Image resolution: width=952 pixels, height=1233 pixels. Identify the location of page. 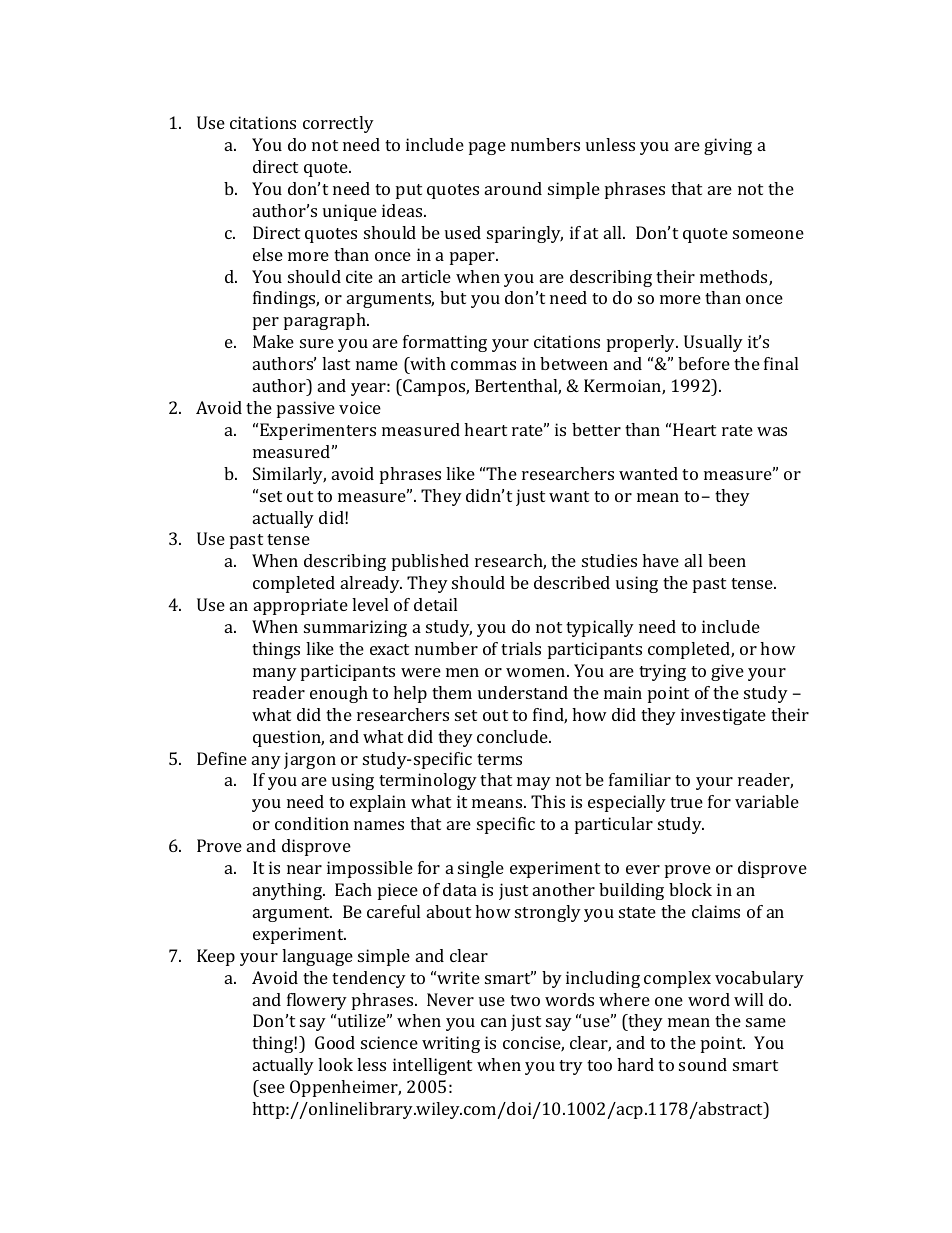
(487, 148).
